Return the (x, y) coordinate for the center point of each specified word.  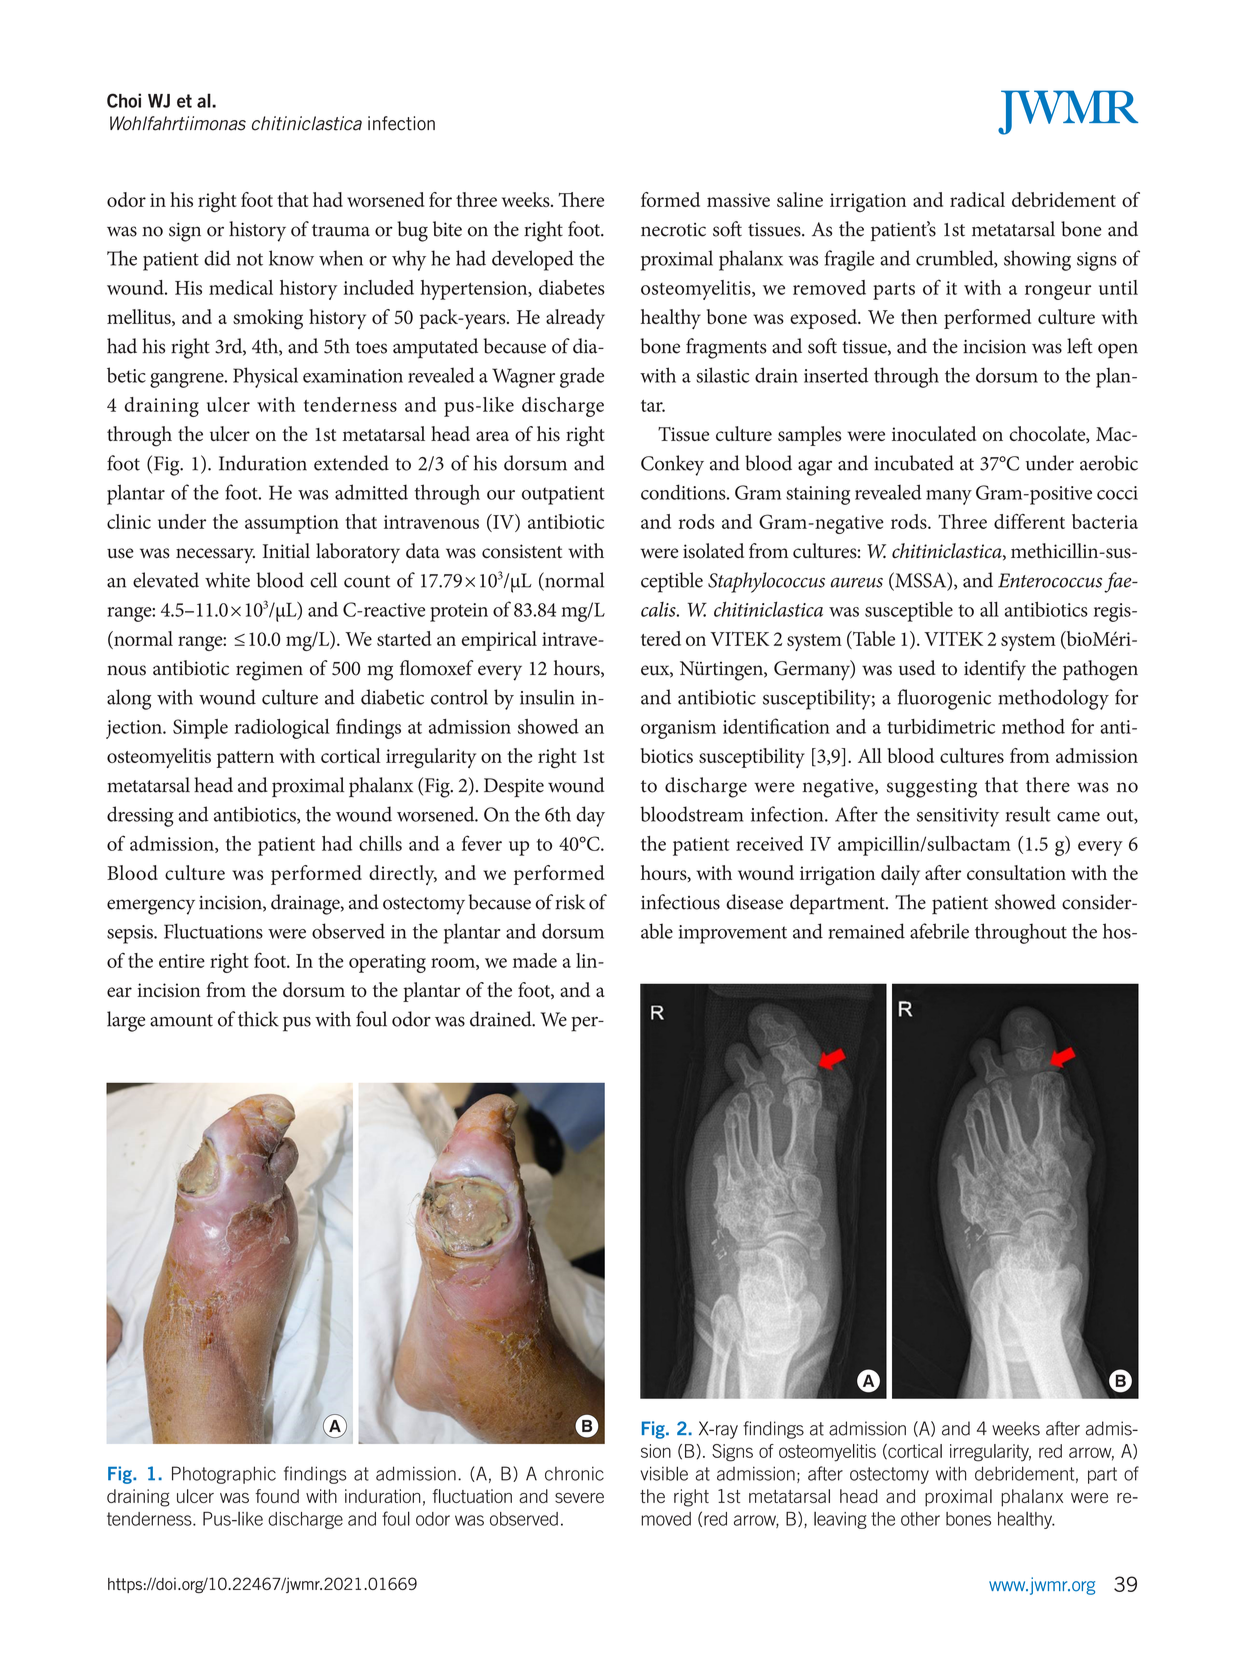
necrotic (673, 230)
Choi (124, 100)
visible (664, 1473)
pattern (245, 759)
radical (977, 199)
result (1028, 814)
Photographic (224, 1475)
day (590, 816)
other (920, 1519)
